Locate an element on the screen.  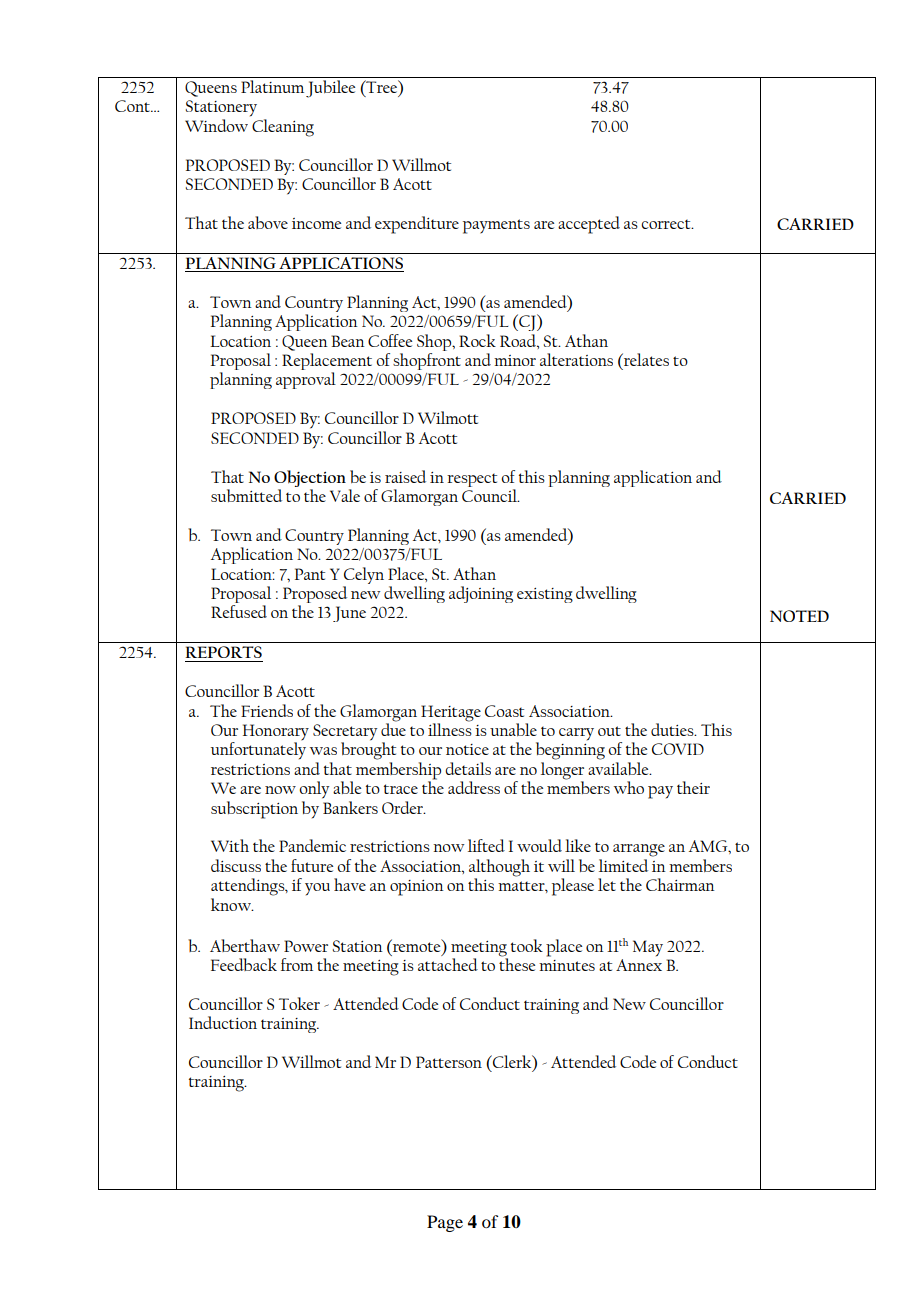
correct is located at coordinates (667, 224).
